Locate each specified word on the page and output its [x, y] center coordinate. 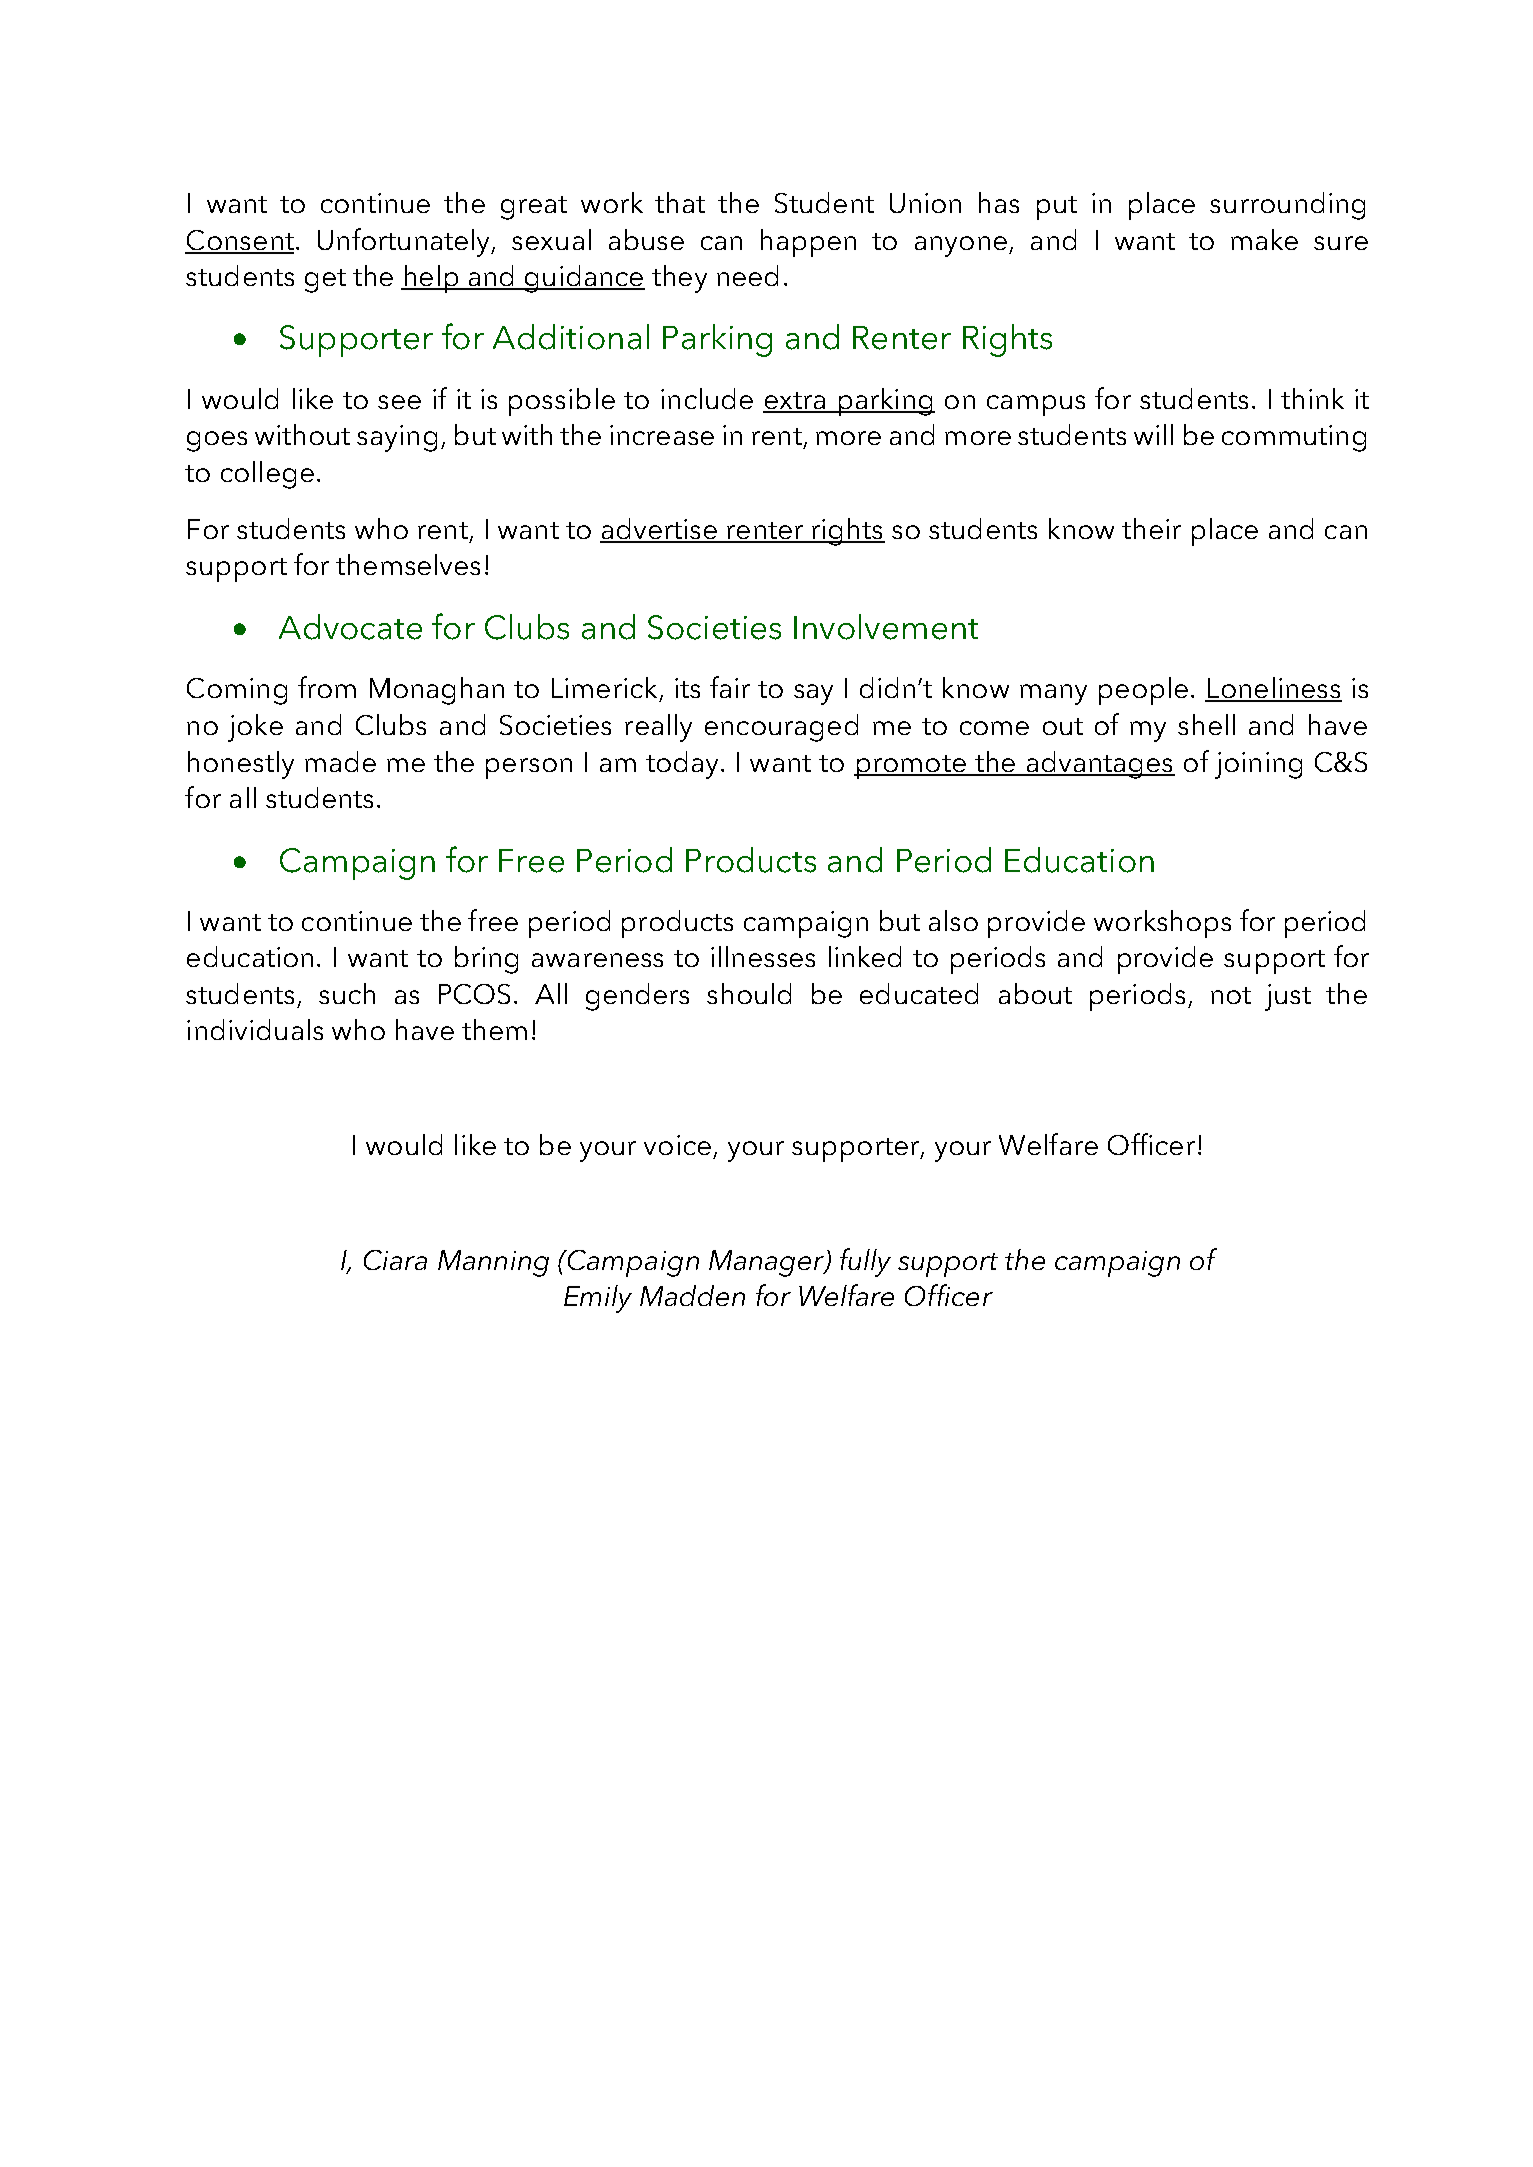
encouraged [781, 728]
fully [865, 1262]
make [1264, 239]
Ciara [395, 1260]
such [347, 993]
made [340, 761]
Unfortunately [405, 242]
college [267, 475]
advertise [659, 530]
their [1151, 528]
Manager [768, 1263]
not [1231, 995]
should [749, 993]
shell [1206, 724]
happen [808, 243]
